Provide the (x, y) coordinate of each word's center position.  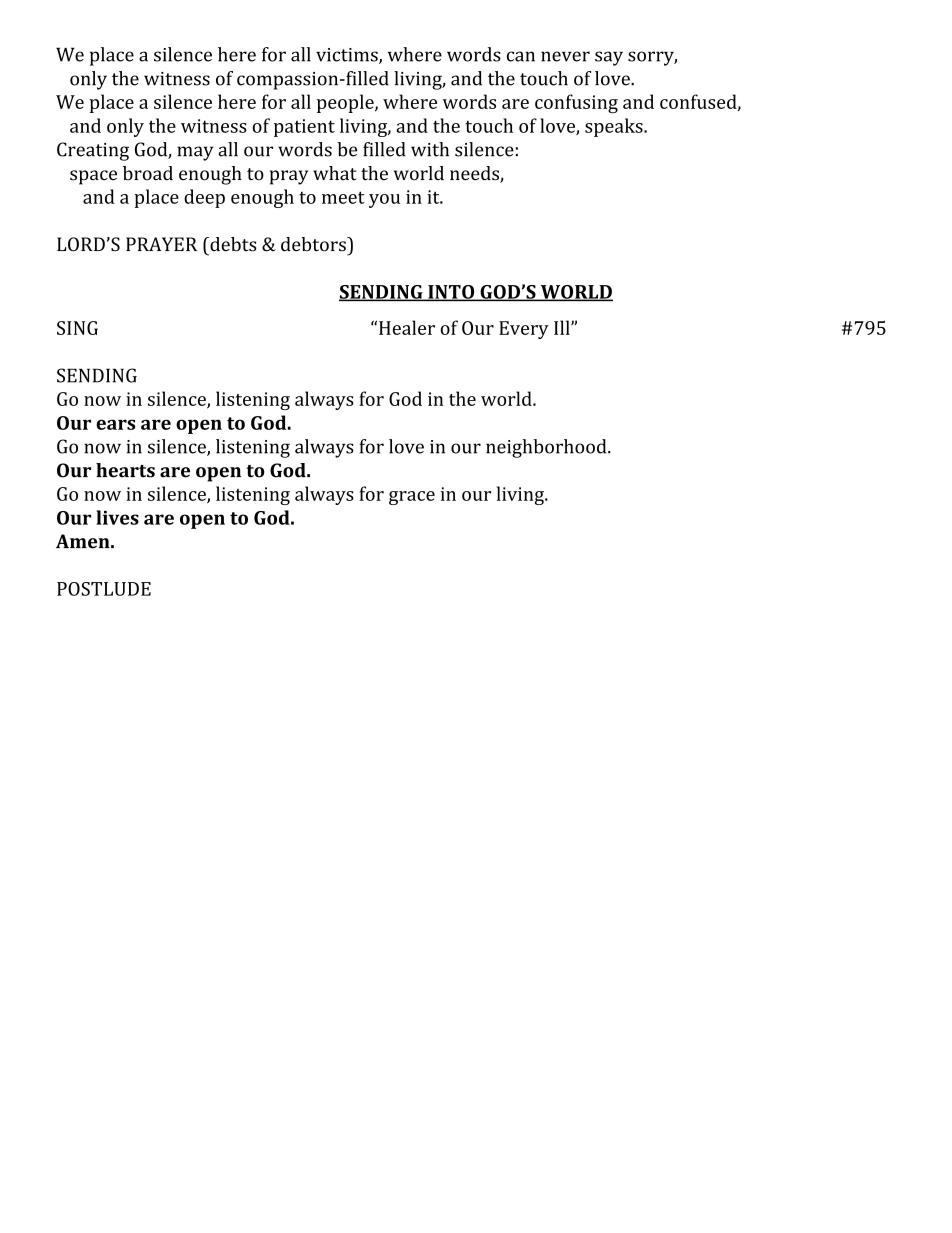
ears (115, 424)
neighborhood (547, 448)
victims (348, 56)
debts (232, 244)
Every (524, 330)
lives (117, 517)
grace (412, 498)
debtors (314, 244)
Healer (407, 327)
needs (475, 174)
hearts (125, 470)
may (195, 153)
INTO (451, 293)
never (565, 56)
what (335, 173)
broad (148, 173)
